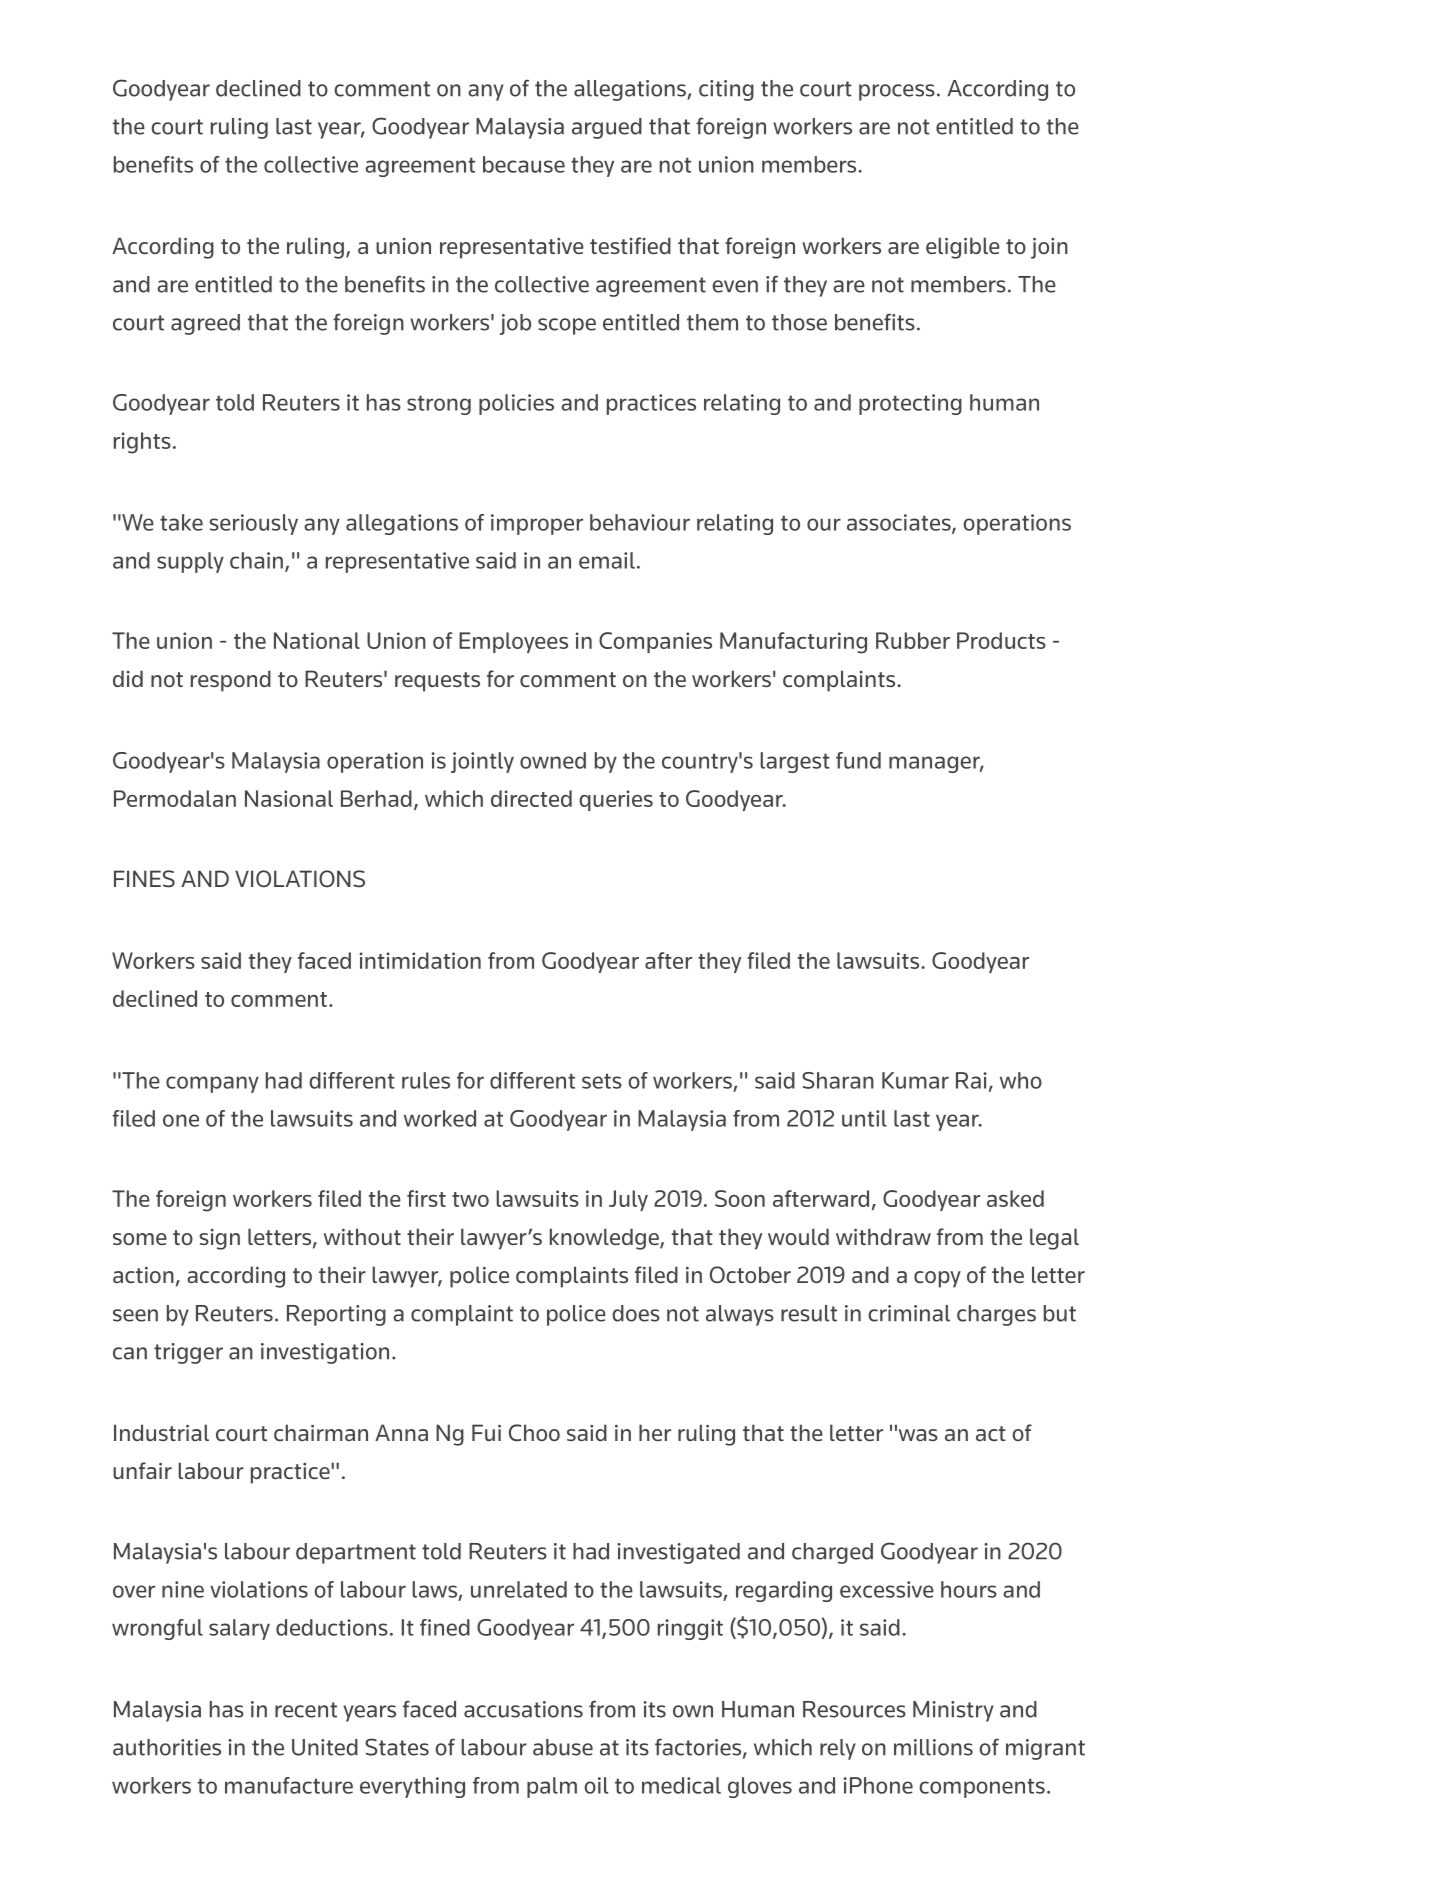 The image size is (1456, 1884). What do you see at coordinates (563, 1747) in the screenshot?
I see `abuse` at bounding box center [563, 1747].
